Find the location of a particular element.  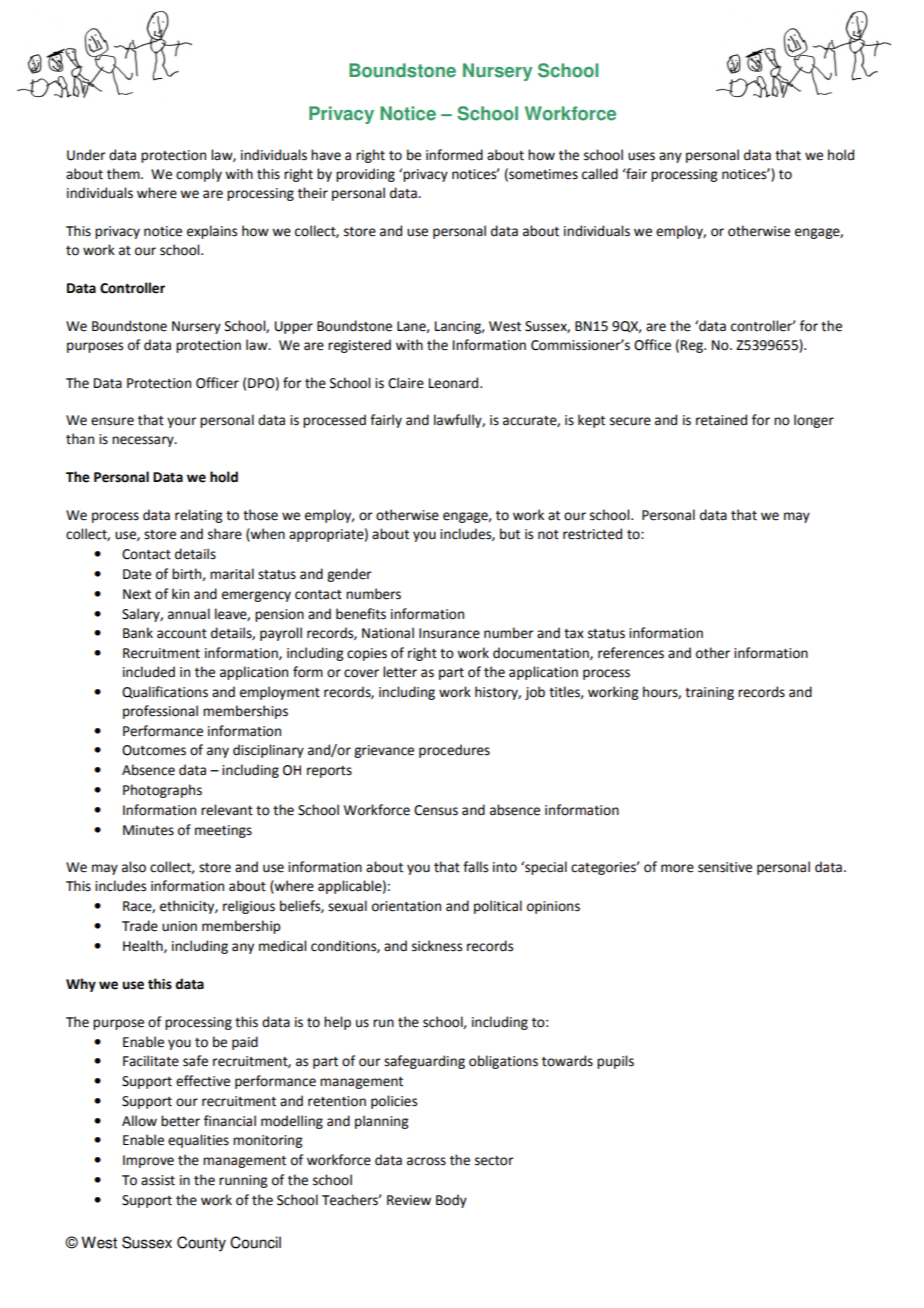

uses is located at coordinates (641, 156).
